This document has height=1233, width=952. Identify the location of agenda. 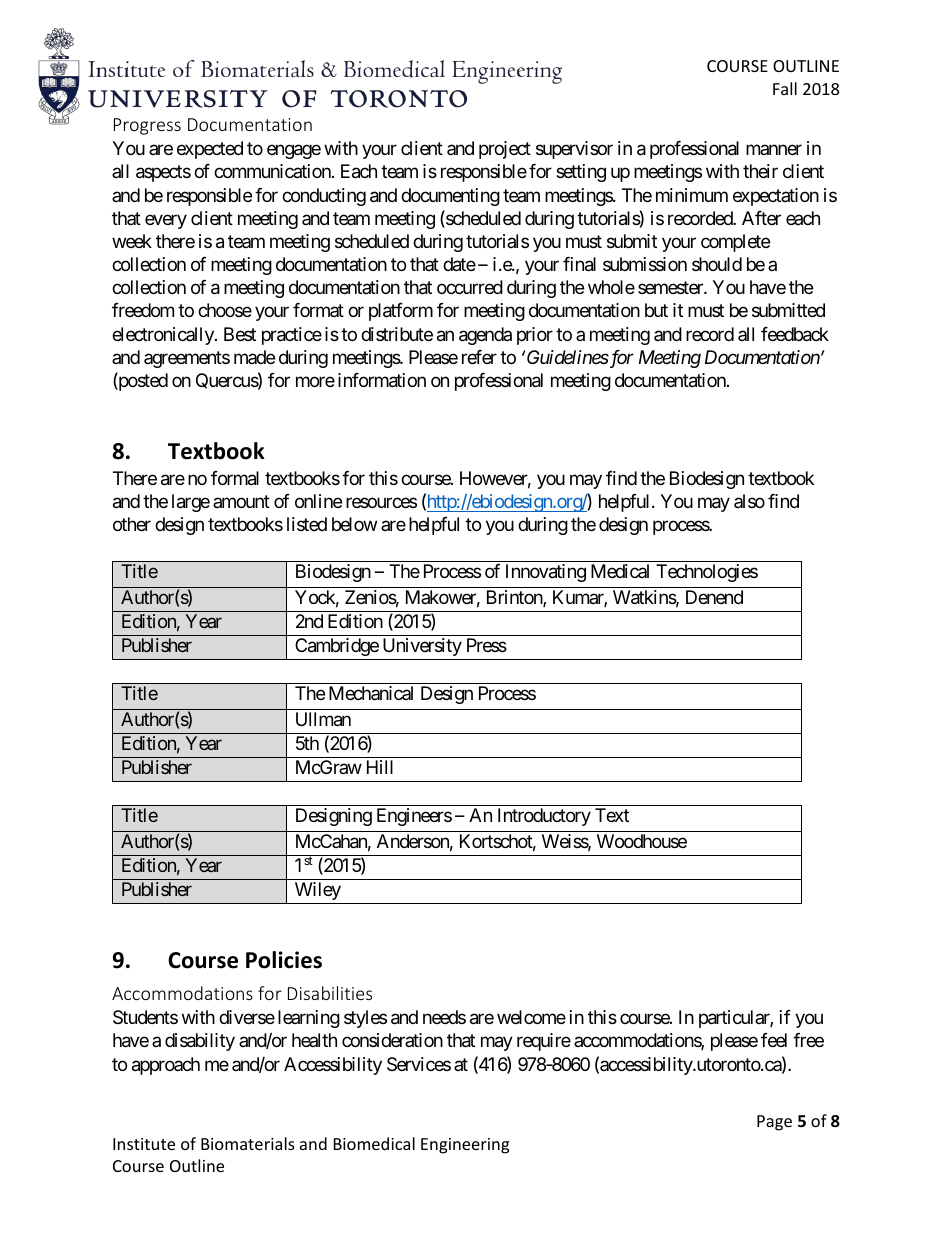
(485, 336).
